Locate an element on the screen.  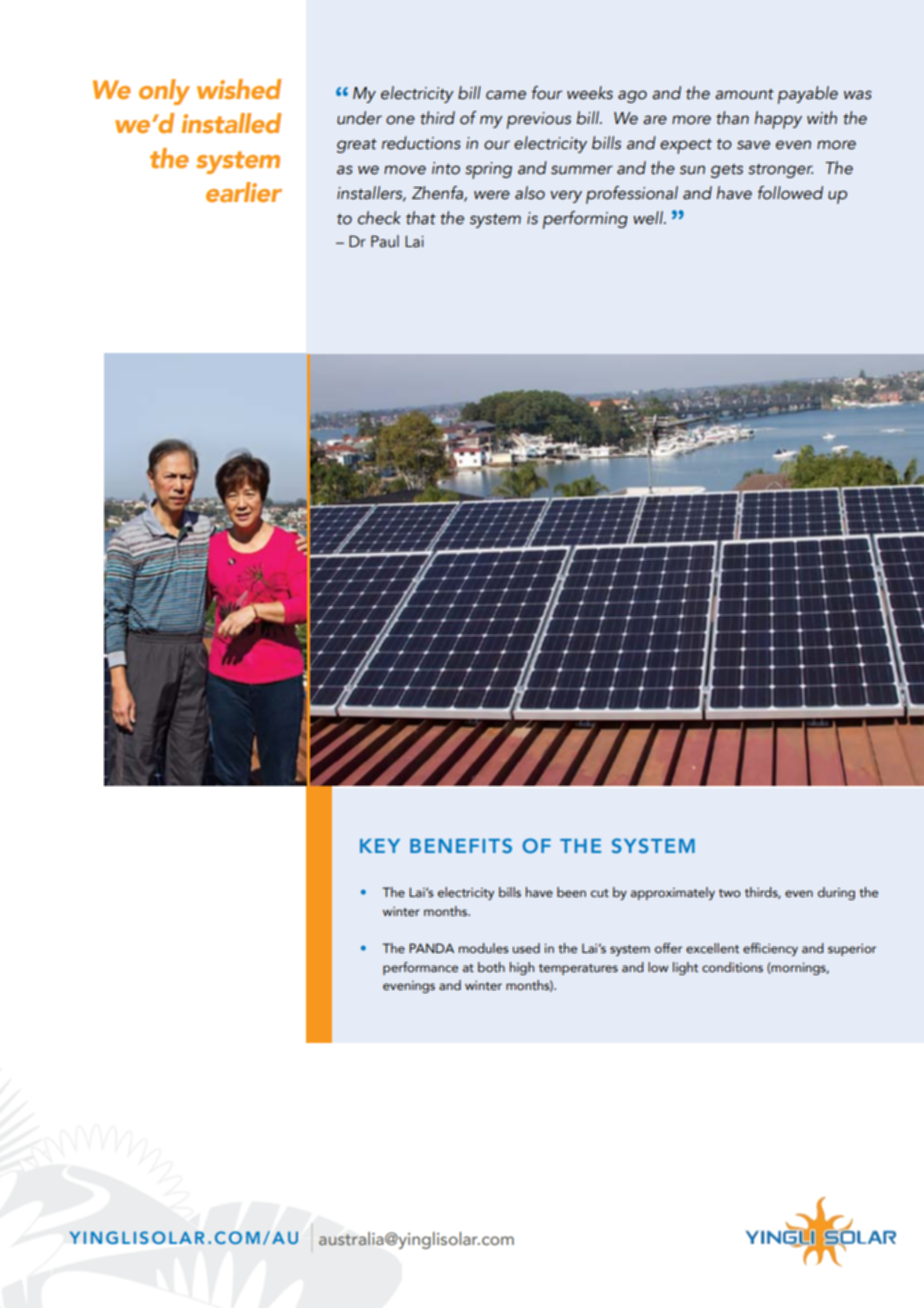
performance is located at coordinates (420, 968).
